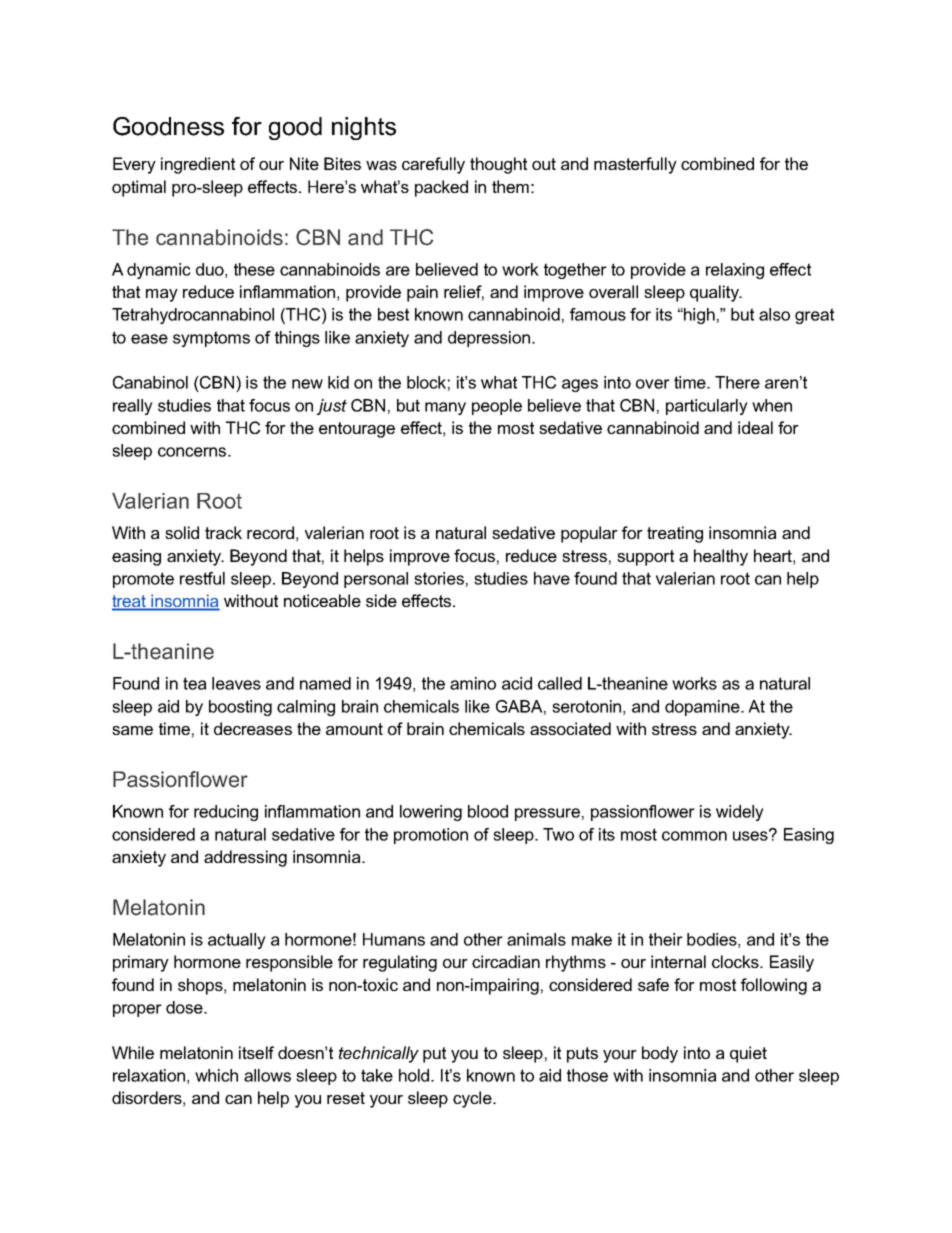 The height and width of the page is (1233, 952). What do you see at coordinates (439, 578) in the page?
I see `stories` at bounding box center [439, 578].
